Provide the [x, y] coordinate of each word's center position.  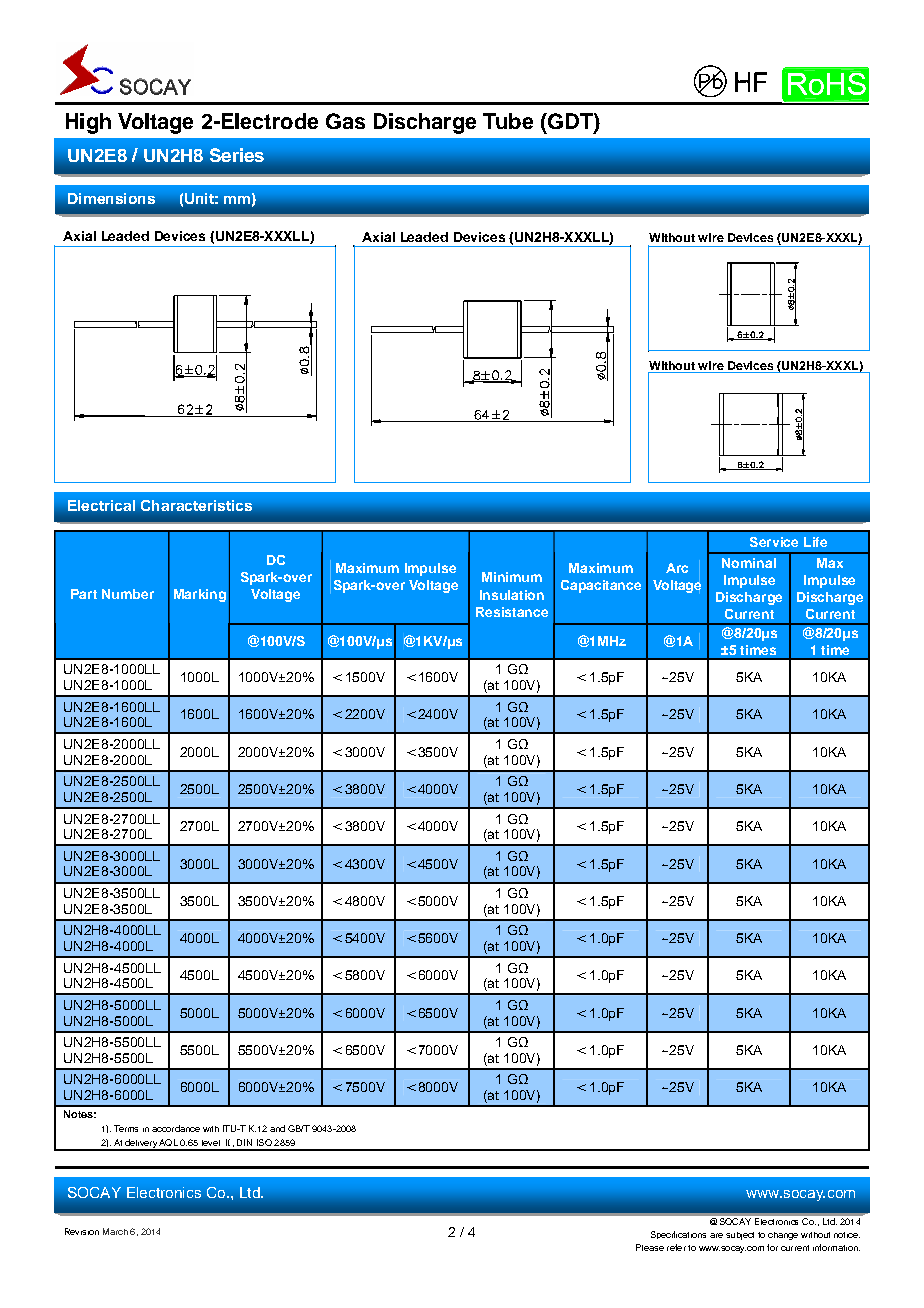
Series [237, 155]
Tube [508, 121]
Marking [200, 595]
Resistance [512, 612]
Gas [345, 121]
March [115, 1231]
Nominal [749, 563]
